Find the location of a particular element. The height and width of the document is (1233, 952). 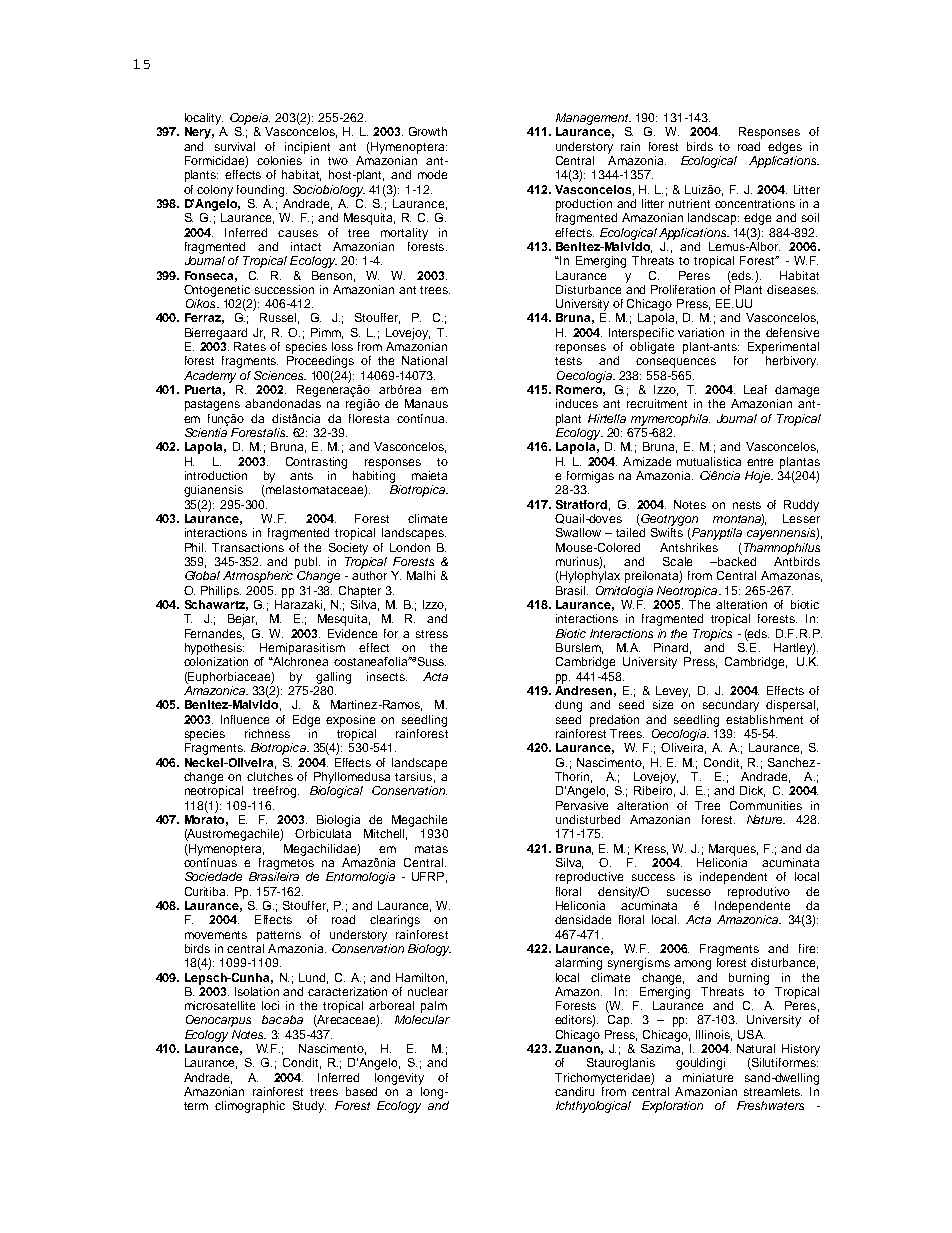

Study is located at coordinates (309, 1107).
